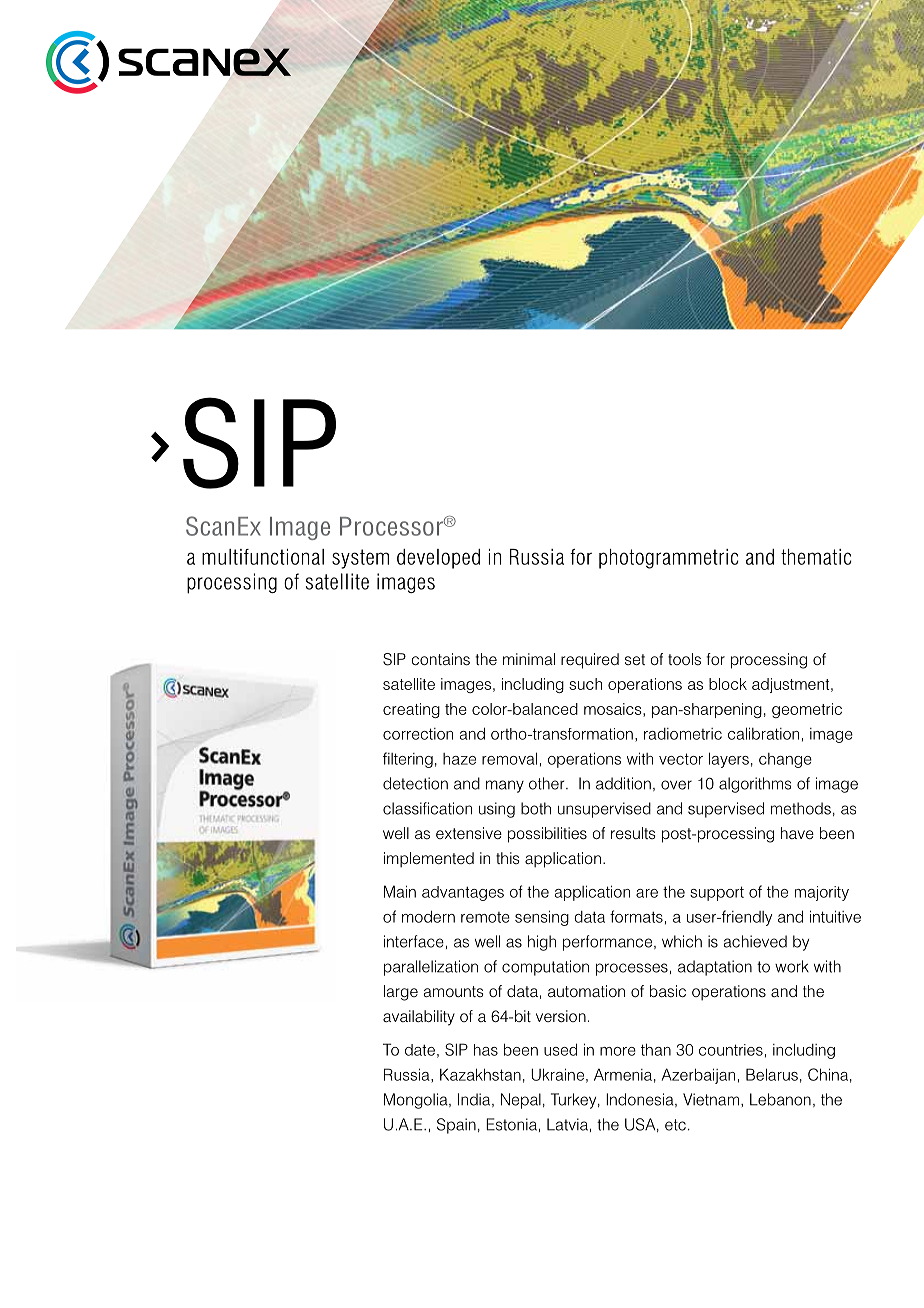  I want to click on creating, so click(411, 710).
